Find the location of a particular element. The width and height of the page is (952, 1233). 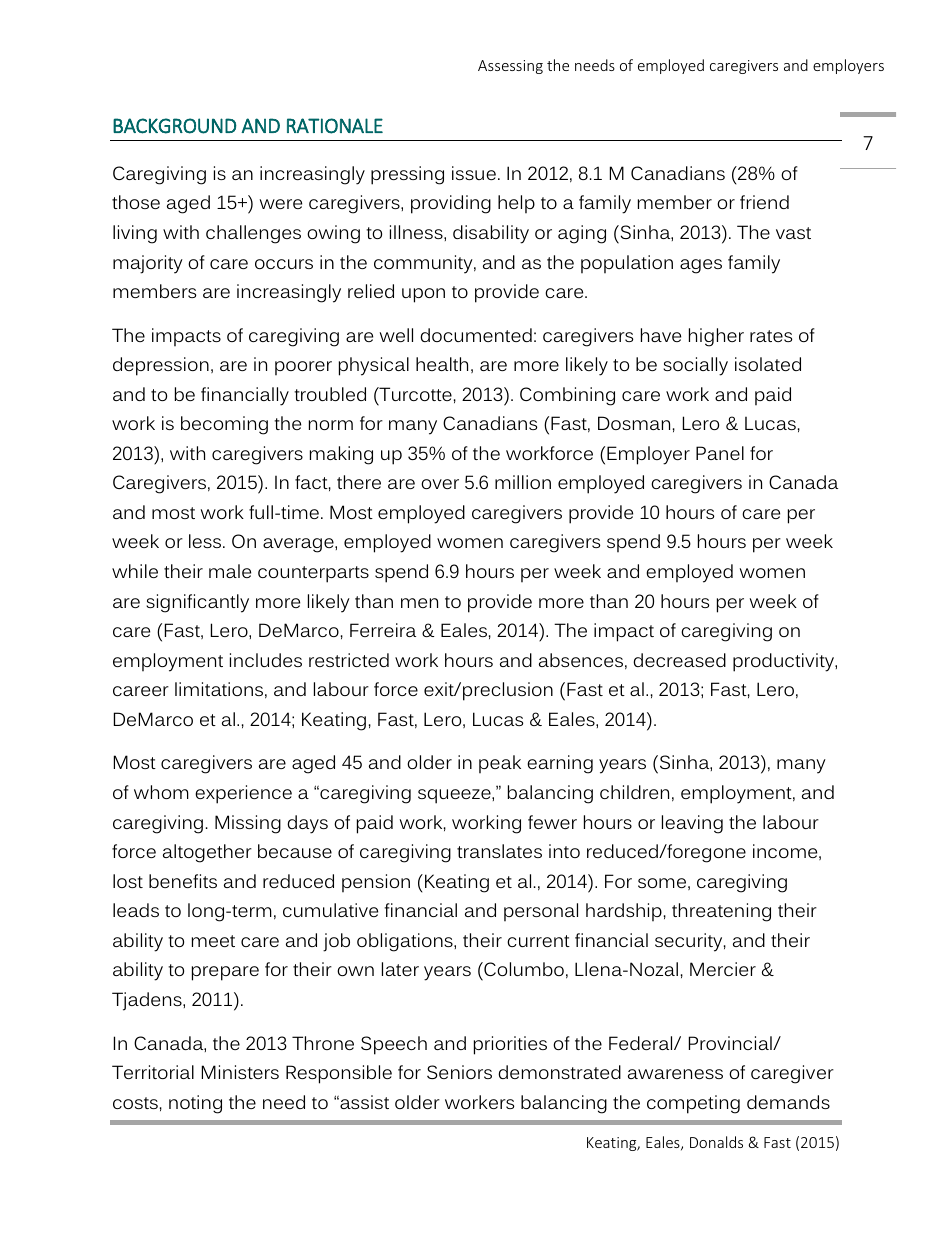

experience is located at coordinates (243, 794).
